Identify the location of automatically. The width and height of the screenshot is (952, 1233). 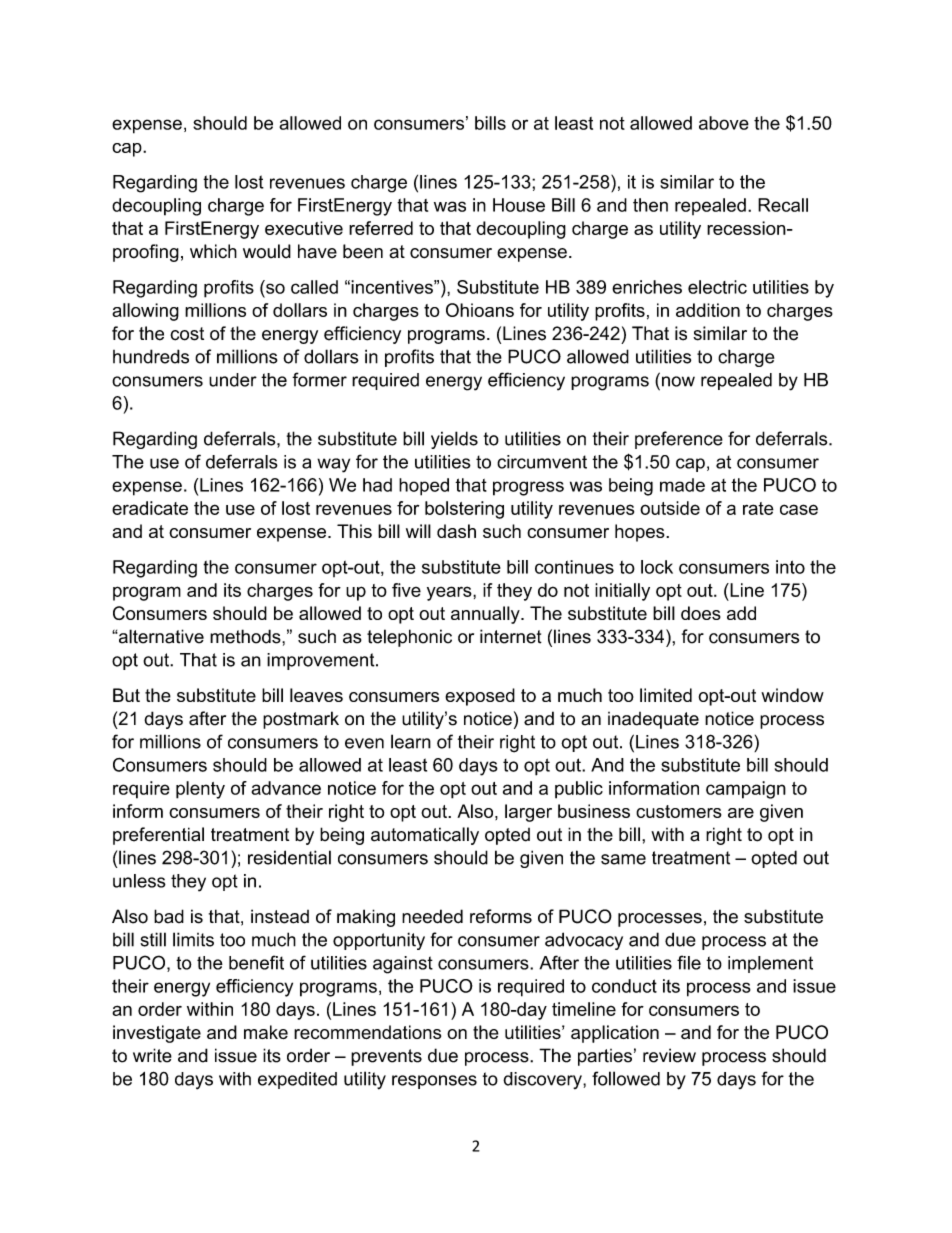
(425, 836).
